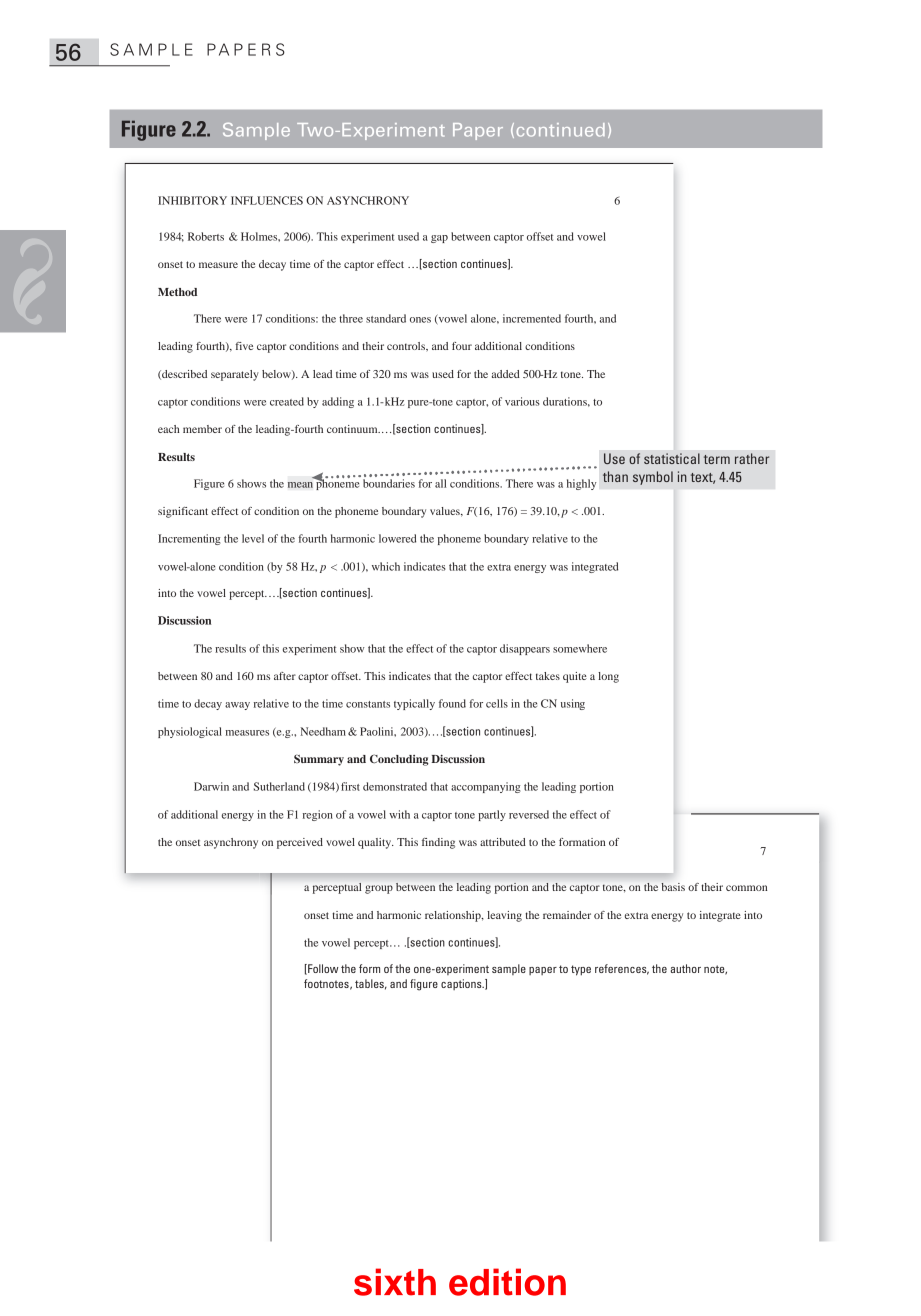 The width and height of the screenshot is (921, 1316). I want to click on member, so click(202, 429).
